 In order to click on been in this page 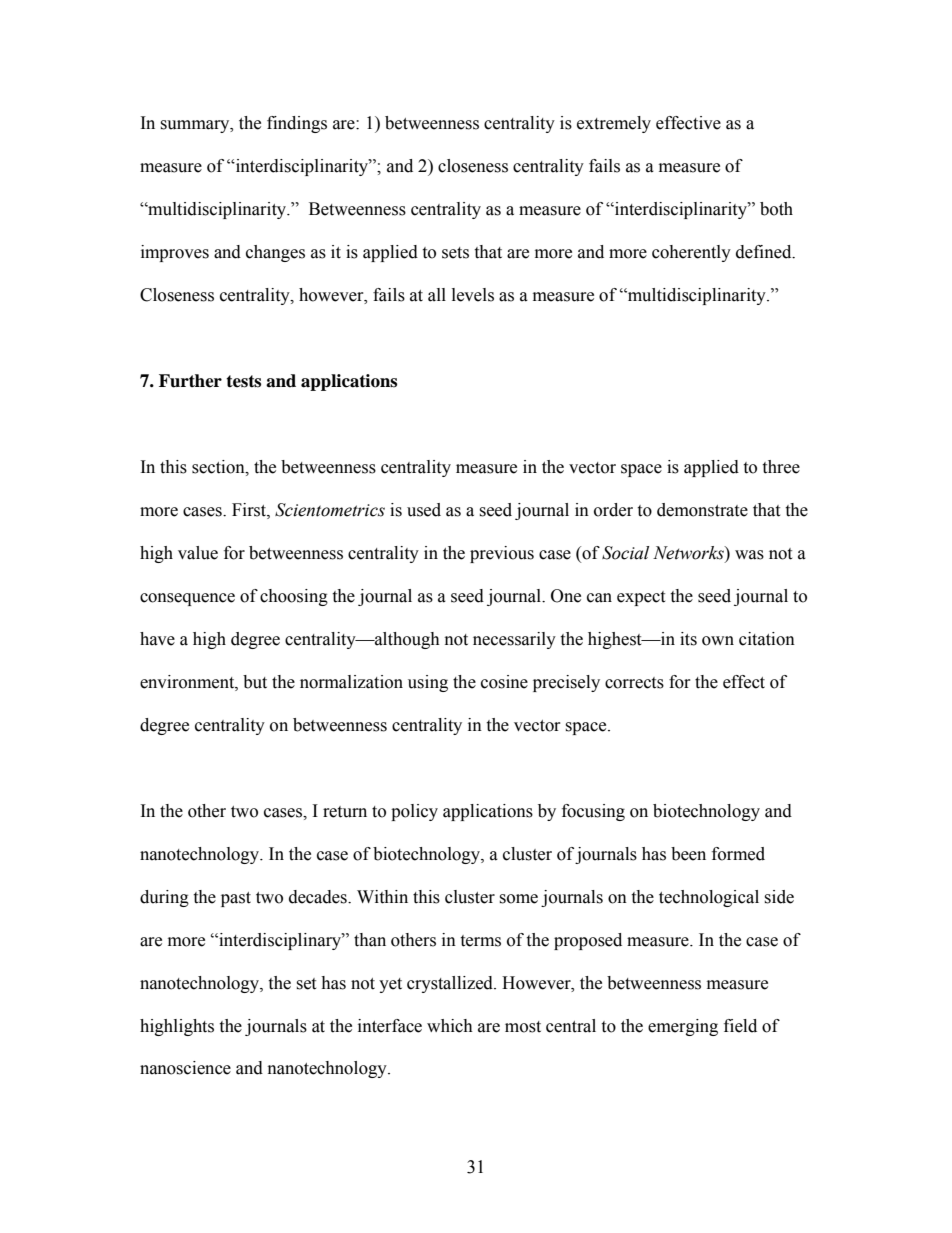, I will do `click(688, 854)`.
